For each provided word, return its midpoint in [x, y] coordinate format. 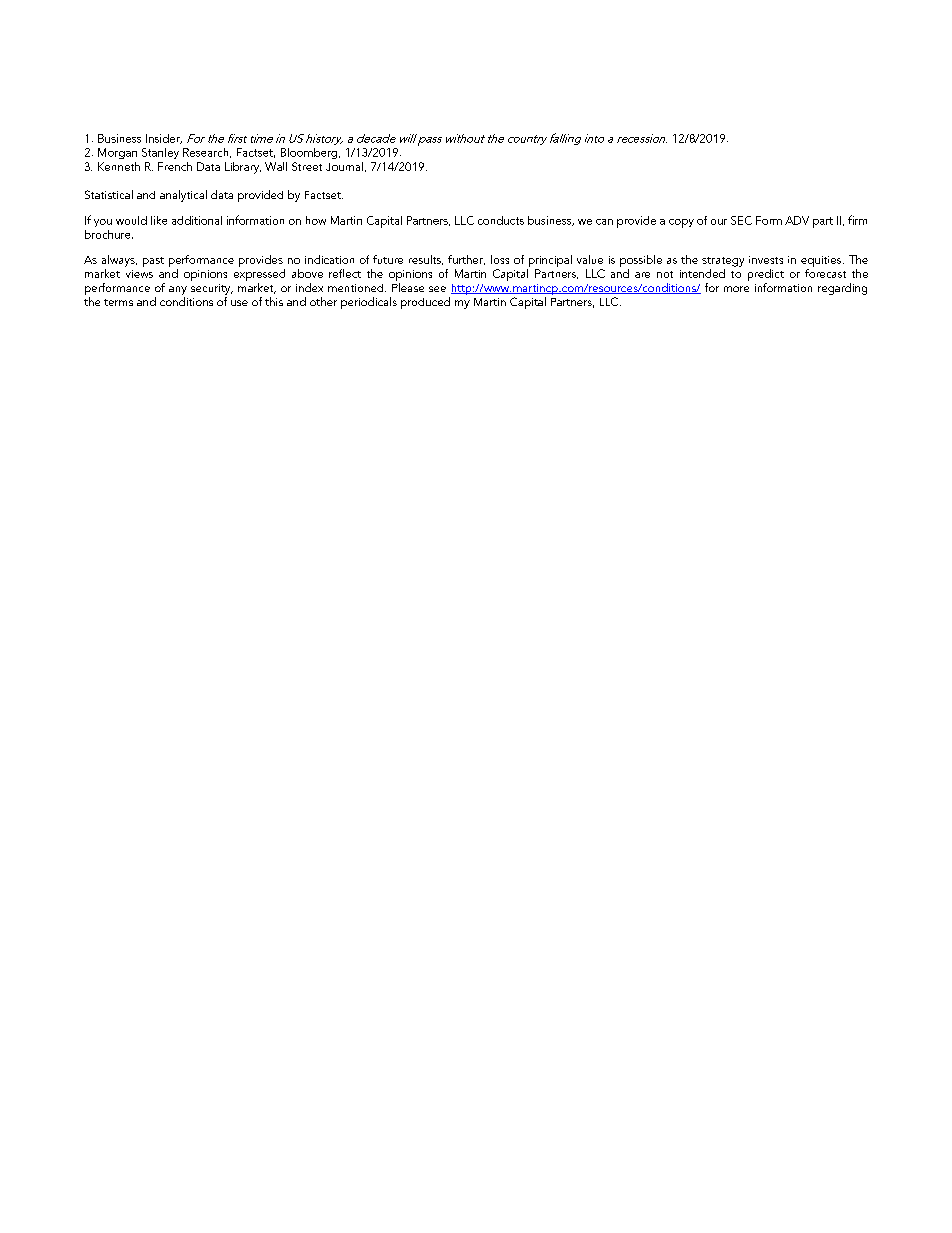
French [175, 166]
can [604, 222]
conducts [501, 220]
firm [857, 220]
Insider [164, 139]
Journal [346, 167]
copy [681, 223]
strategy [723, 262]
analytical [183, 196]
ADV [797, 220]
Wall [276, 166]
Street [307, 166]
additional [197, 220]
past [153, 262]
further [466, 260]
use [239, 303]
